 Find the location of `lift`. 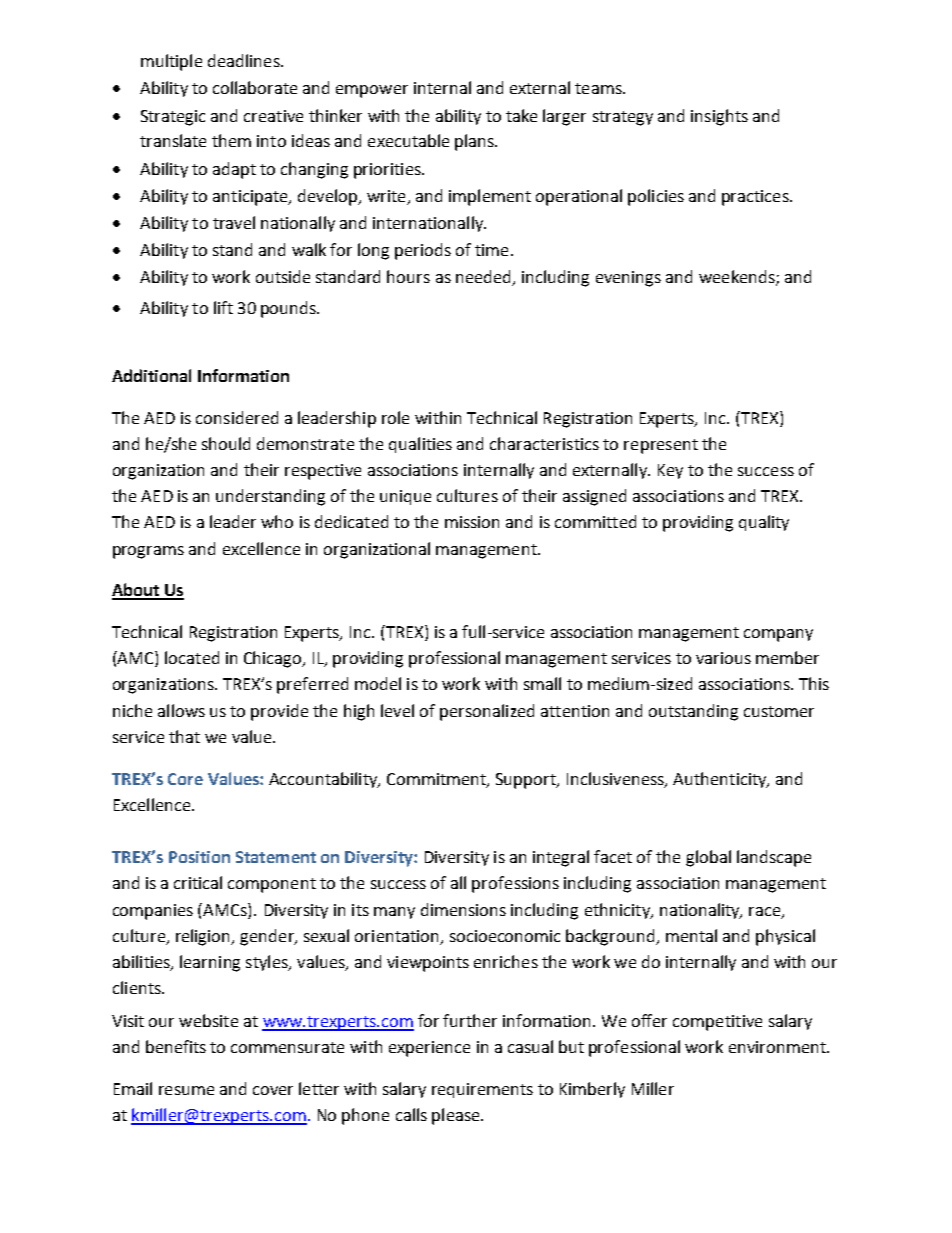

lift is located at coordinates (223, 307).
